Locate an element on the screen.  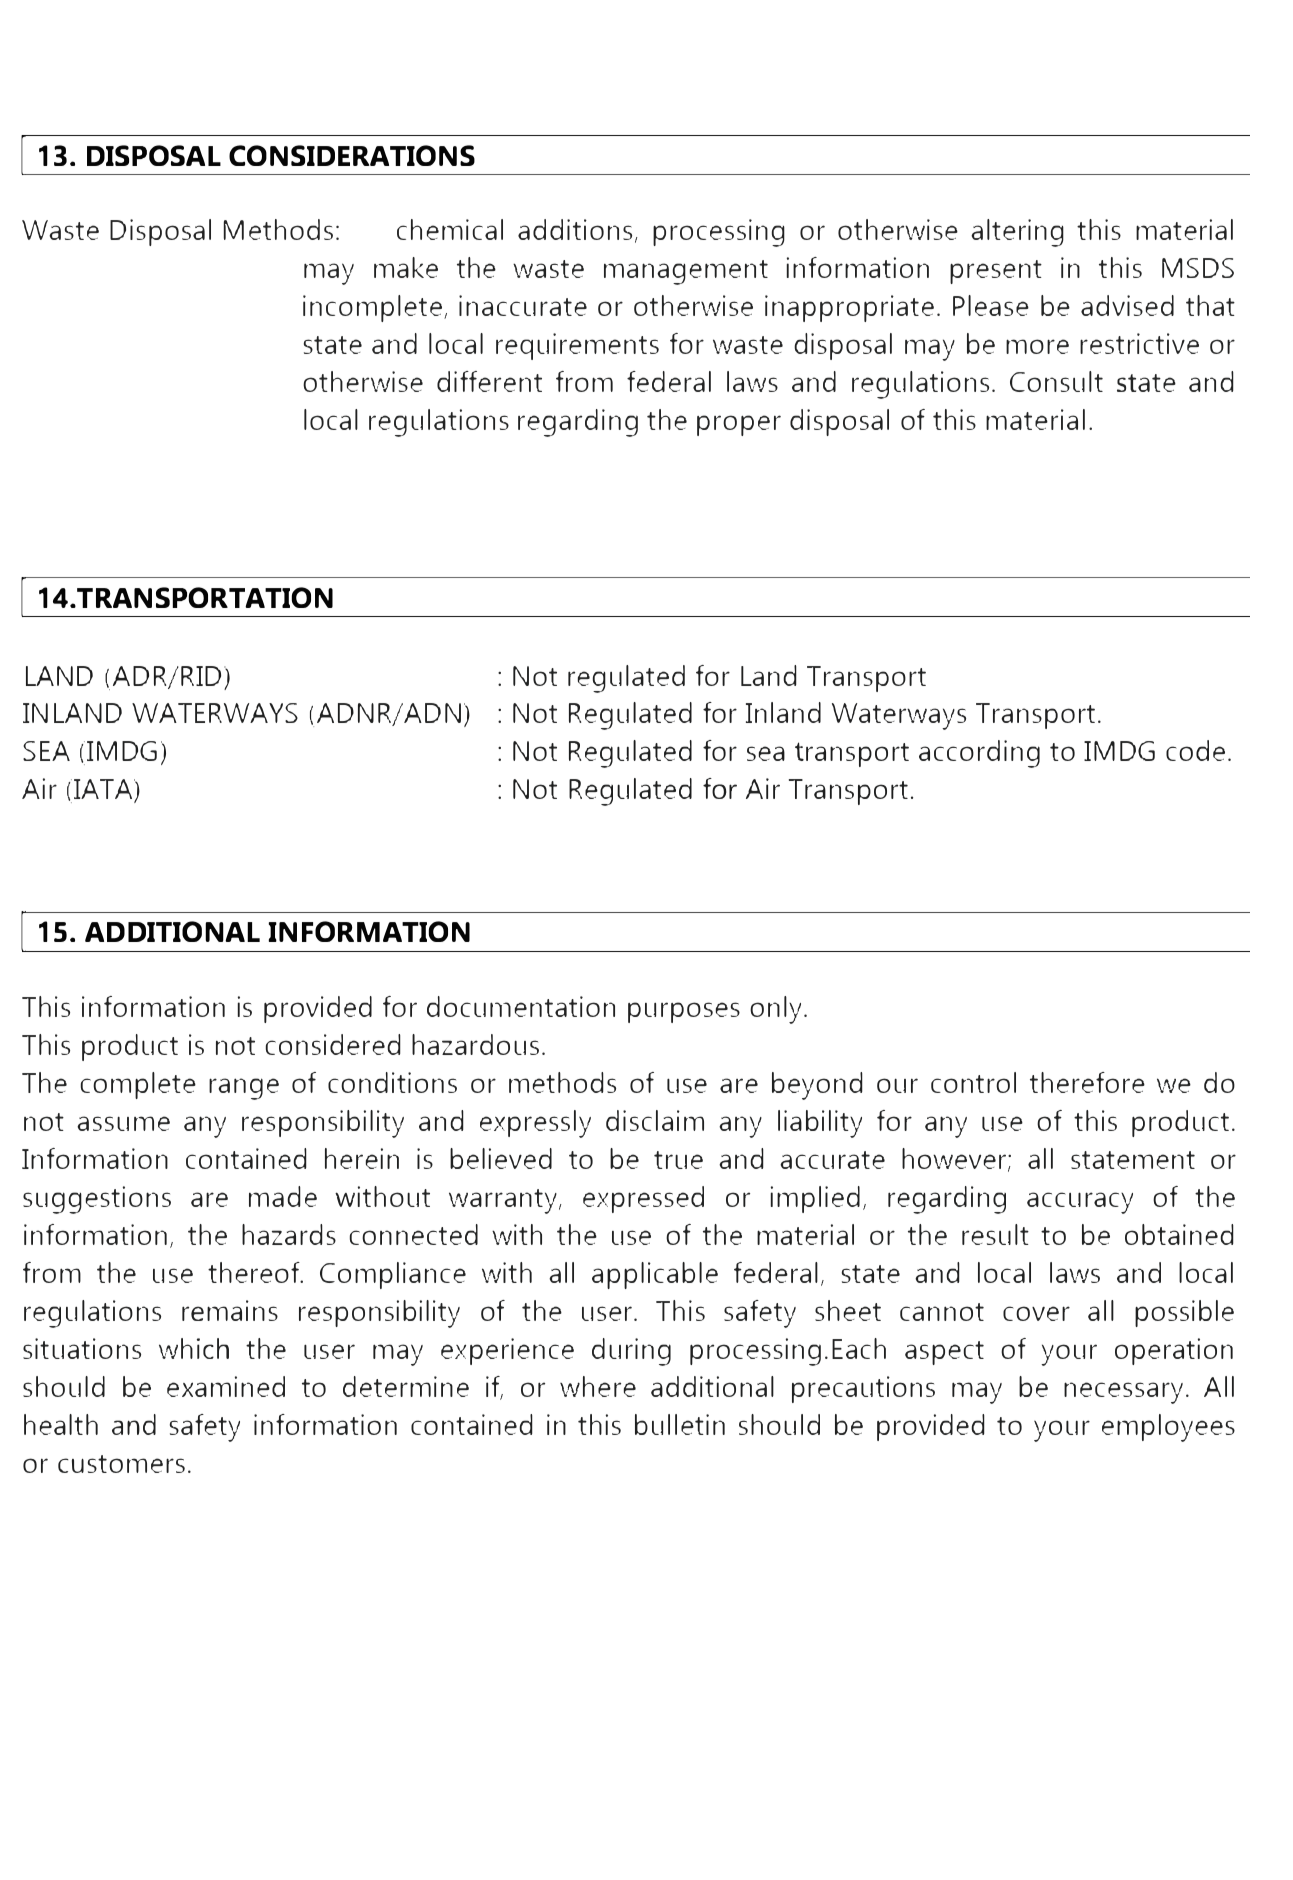
IATA is located at coordinates (104, 790).
